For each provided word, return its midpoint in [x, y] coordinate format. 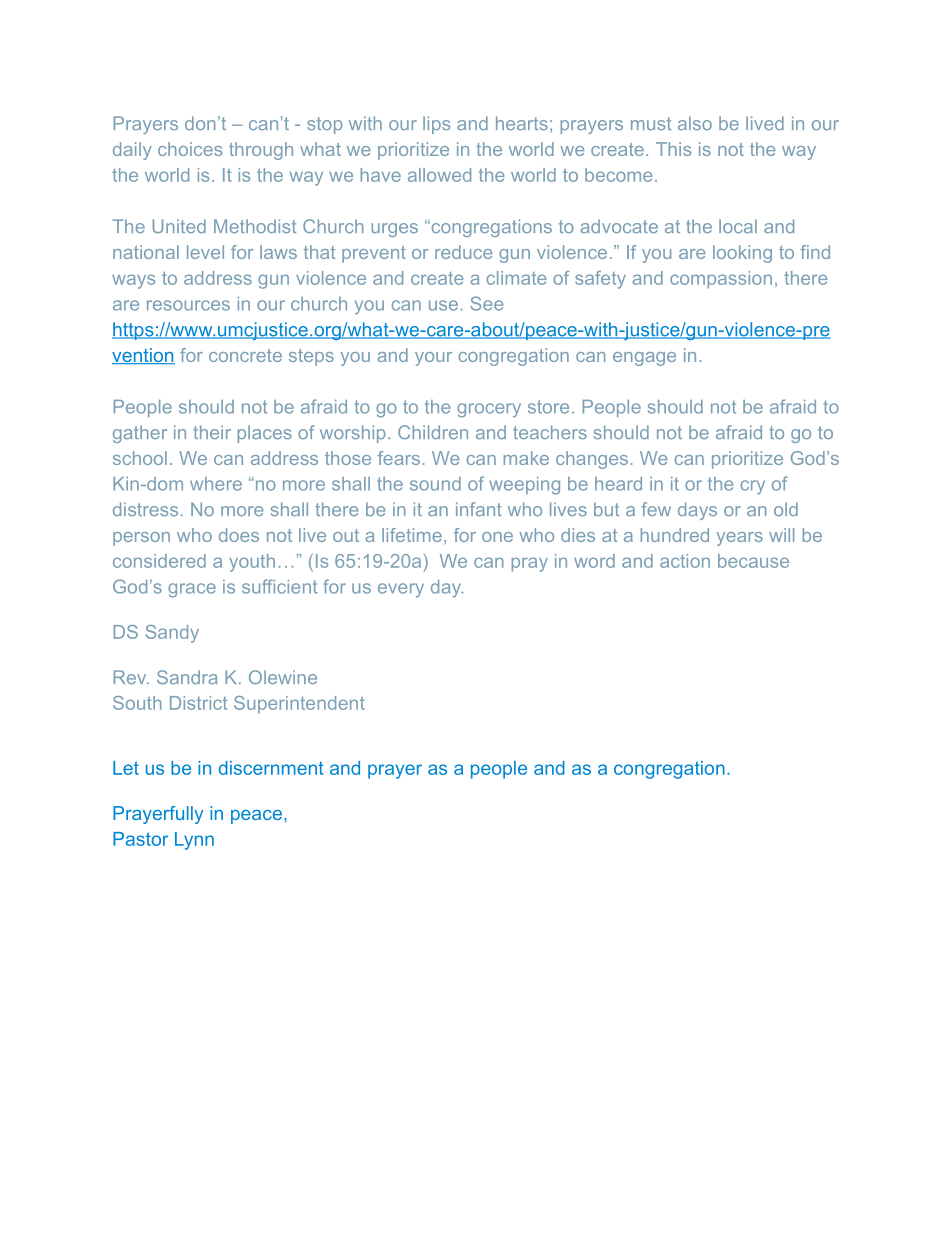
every [401, 590]
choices [190, 149]
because [753, 561]
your [433, 359]
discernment [271, 768]
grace [192, 590]
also [695, 123]
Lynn [194, 841]
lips [436, 125]
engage [644, 359]
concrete [245, 355]
